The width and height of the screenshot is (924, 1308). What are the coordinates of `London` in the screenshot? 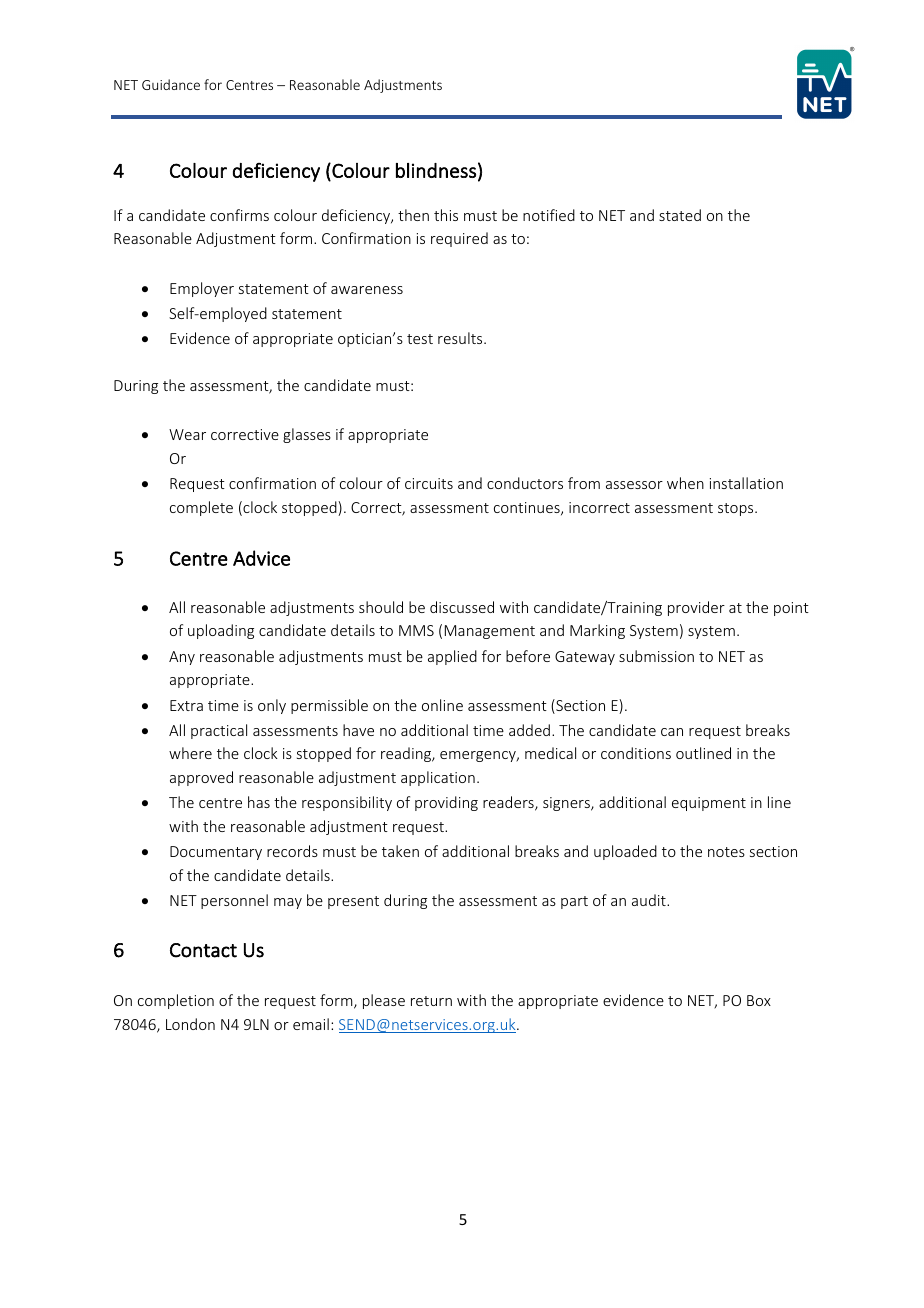 It's located at (190, 1024).
